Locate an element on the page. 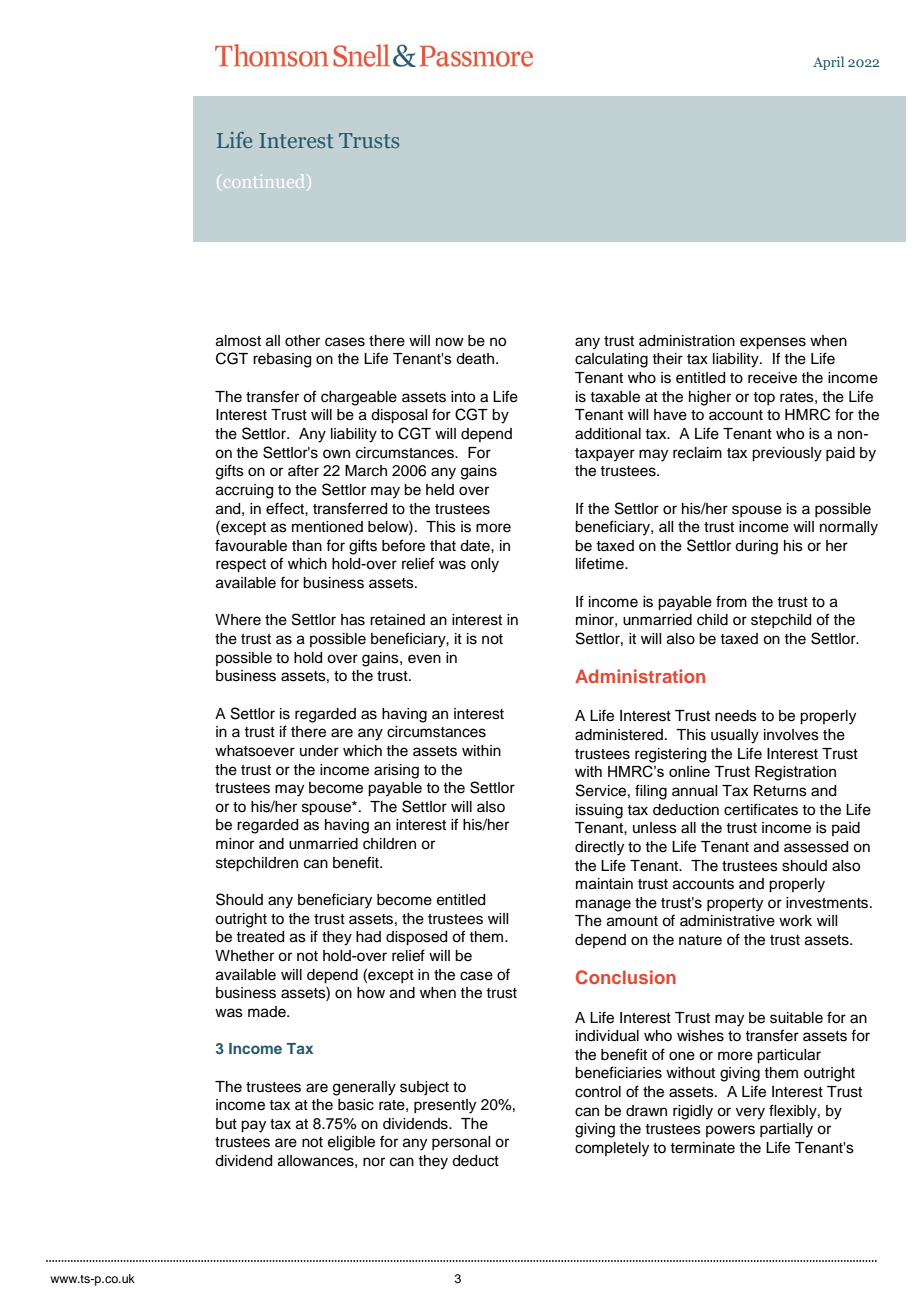 This document has height=1308, width=924. other is located at coordinates (302, 341).
